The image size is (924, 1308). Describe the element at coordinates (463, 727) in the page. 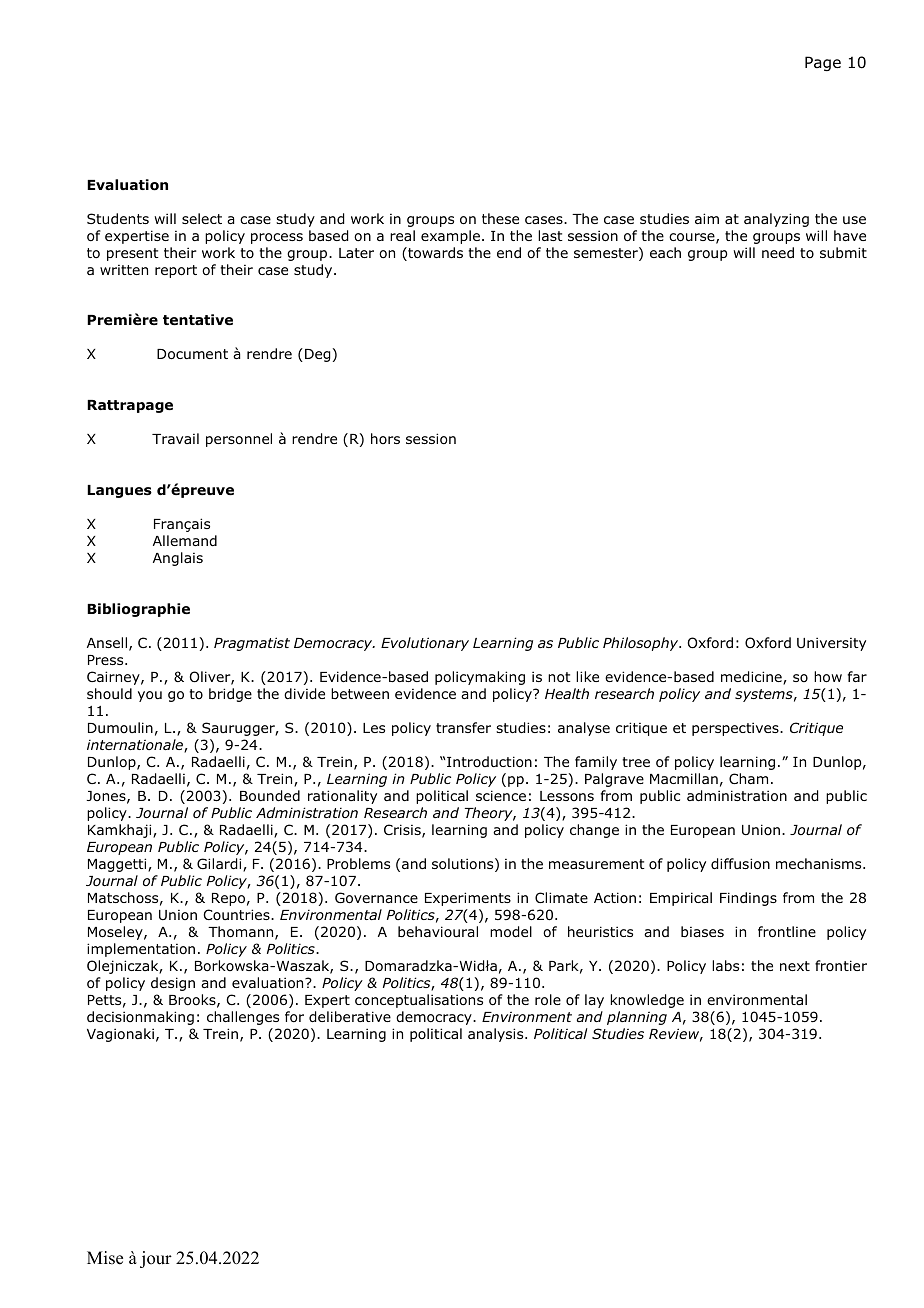

I see `transfer` at that location.
